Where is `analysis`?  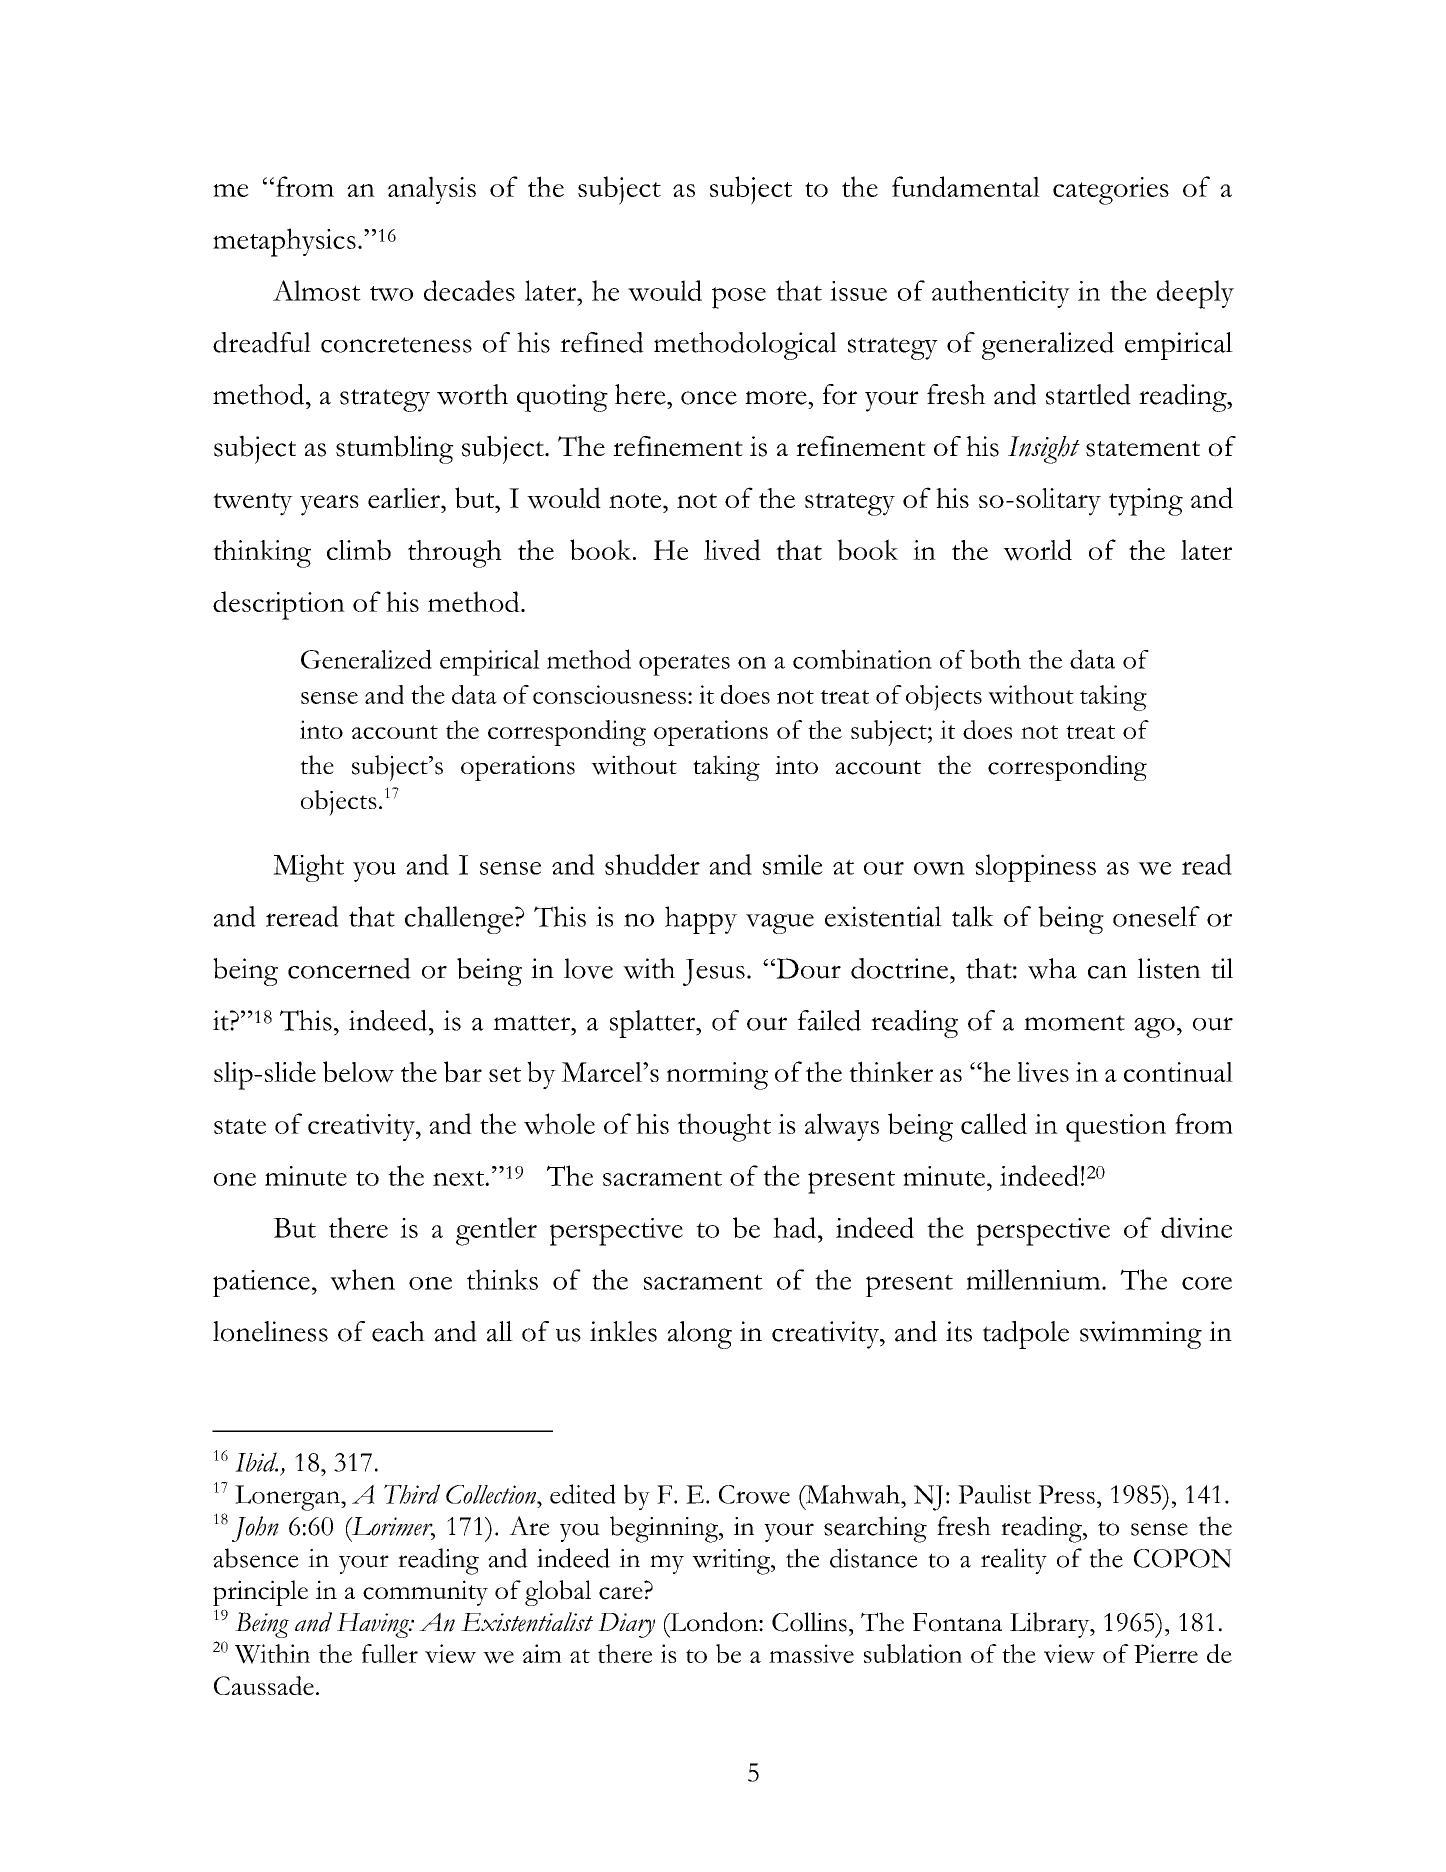
analysis is located at coordinates (432, 190).
